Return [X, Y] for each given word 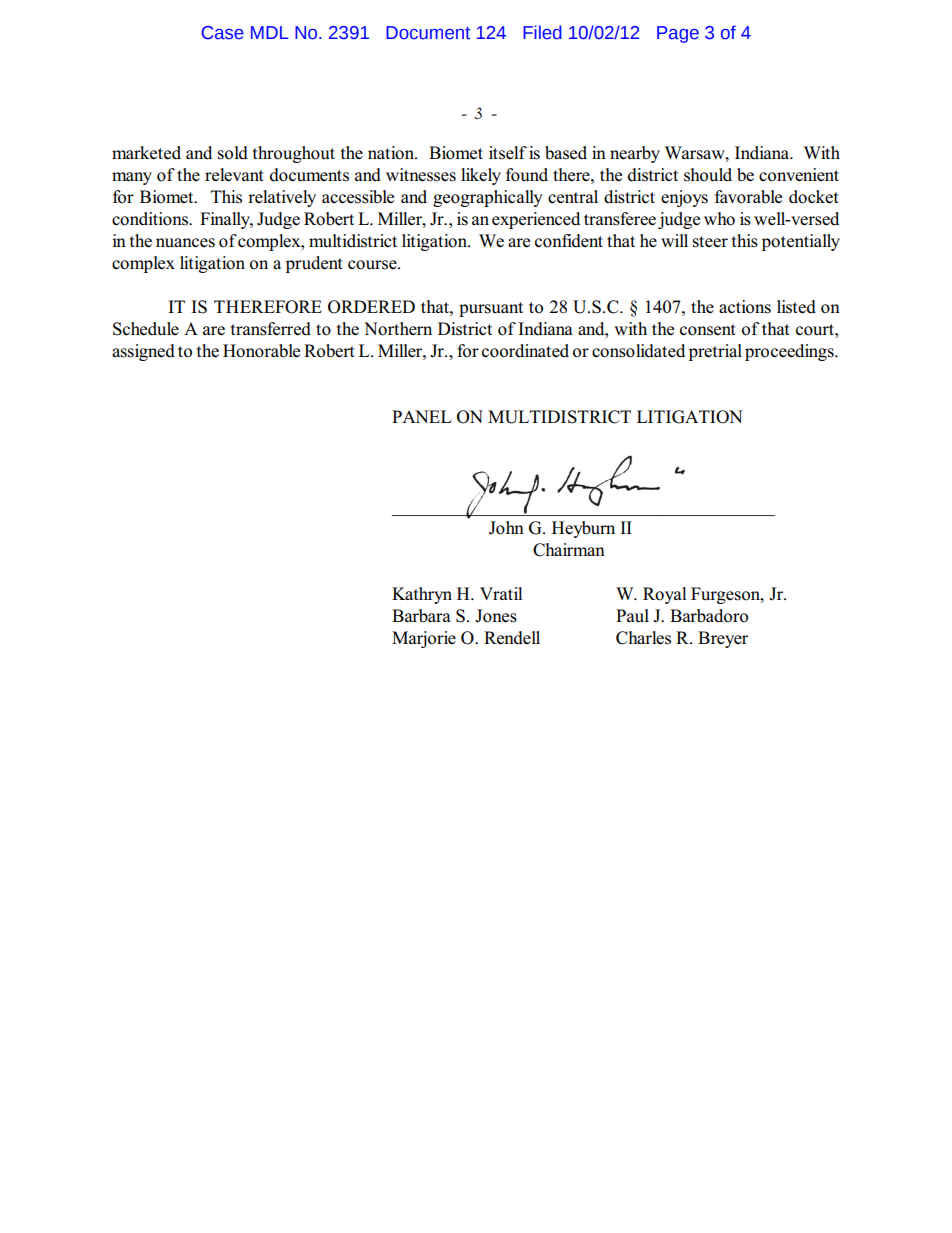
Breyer [723, 639]
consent [708, 330]
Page [678, 34]
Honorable [261, 351]
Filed [542, 32]
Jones [496, 616]
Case [223, 33]
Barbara [421, 616]
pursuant [491, 309]
